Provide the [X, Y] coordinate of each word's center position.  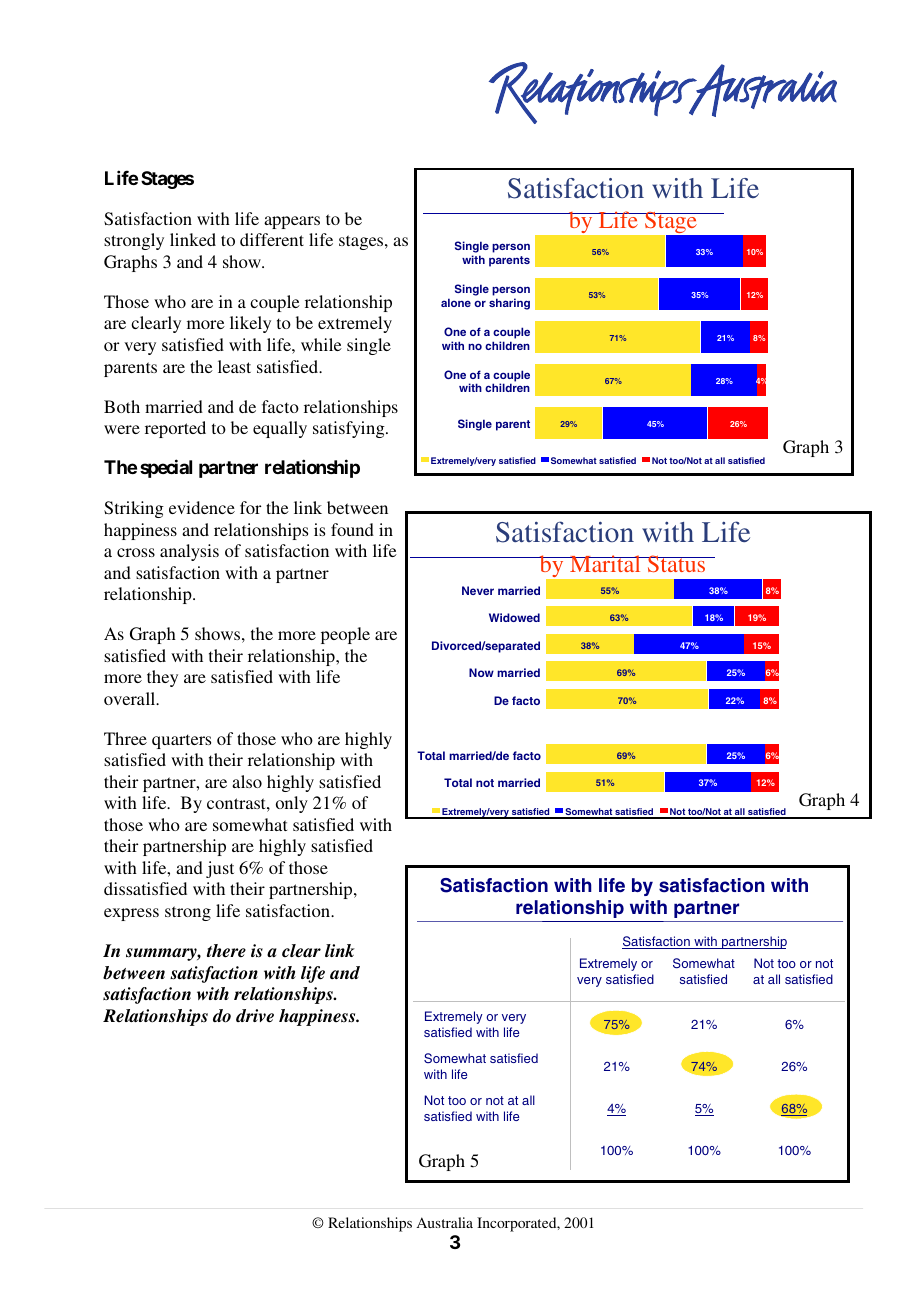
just [220, 869]
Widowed [514, 617]
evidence [202, 507]
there [226, 951]
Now [481, 672]
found [352, 529]
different [272, 239]
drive [255, 1016]
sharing [509, 304]
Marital [605, 563]
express [131, 914]
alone [456, 302]
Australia [444, 1222]
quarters [181, 741]
